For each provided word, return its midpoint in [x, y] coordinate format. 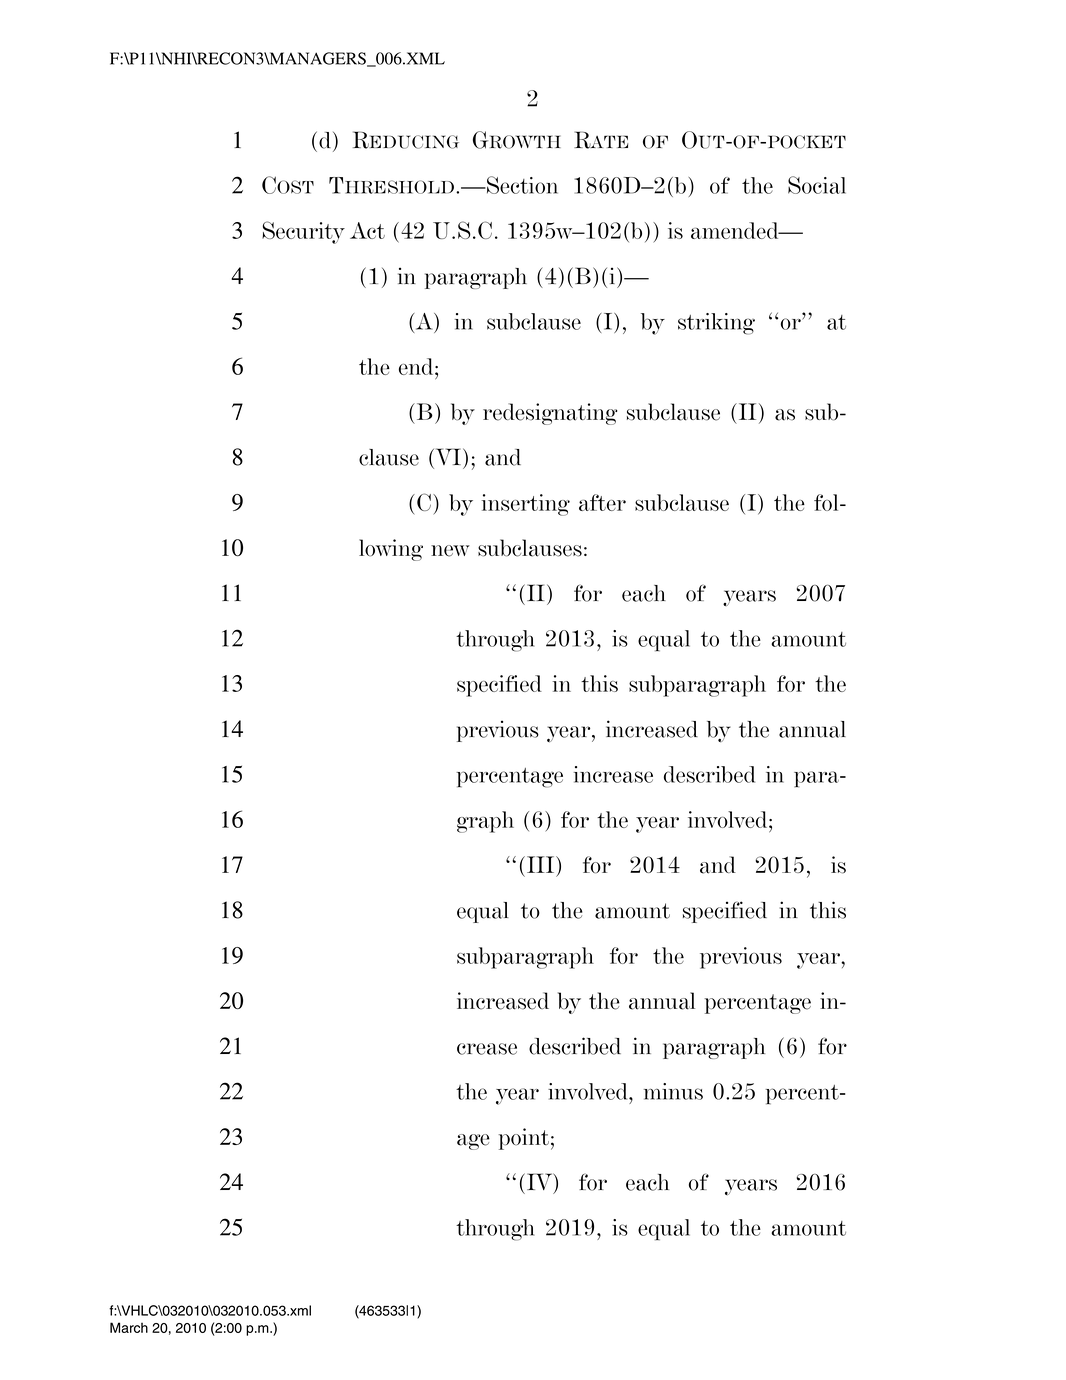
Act [367, 230]
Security [303, 232]
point [524, 1139]
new [450, 551]
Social [817, 185]
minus [673, 1091]
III [542, 864]
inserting [525, 505]
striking [716, 324]
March [129, 1327]
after [602, 502]
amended [736, 230]
